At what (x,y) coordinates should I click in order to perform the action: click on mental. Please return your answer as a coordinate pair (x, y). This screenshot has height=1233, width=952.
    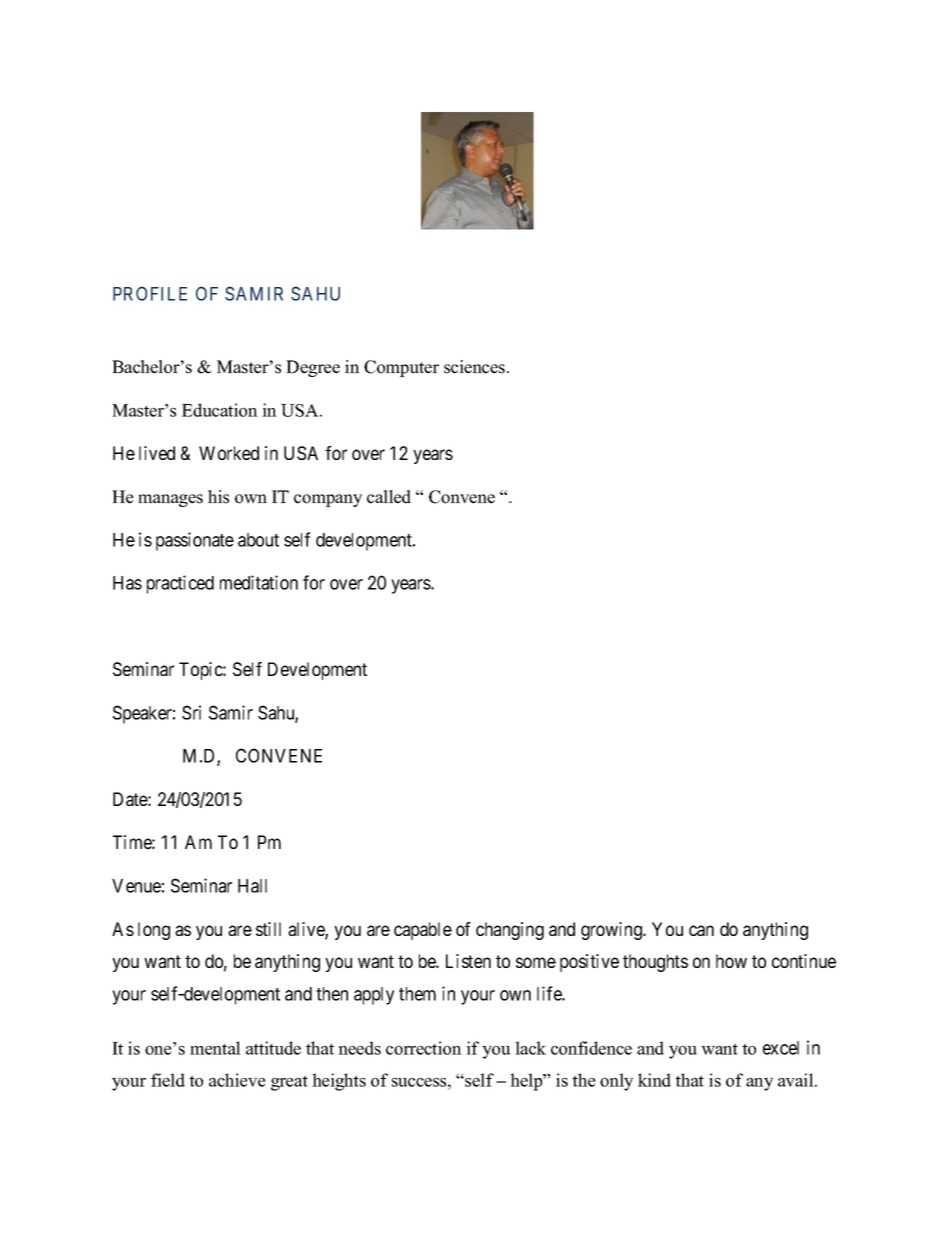
    Looking at the image, I should click on (215, 1048).
